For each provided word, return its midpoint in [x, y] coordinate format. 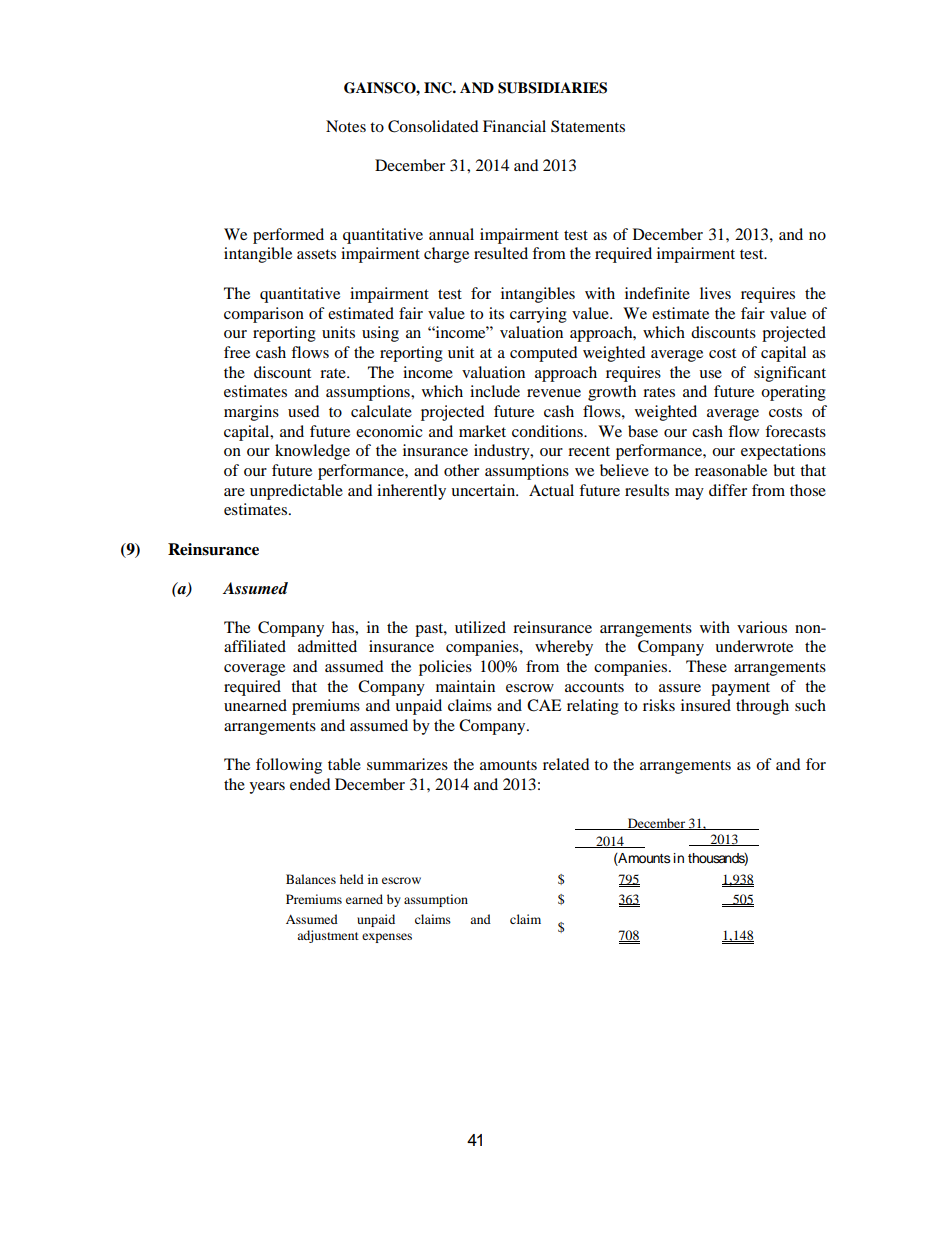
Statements [588, 126]
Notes [346, 126]
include [495, 391]
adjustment [328, 936]
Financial [514, 126]
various [762, 627]
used [304, 411]
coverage [254, 670]
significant [790, 374]
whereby [564, 648]
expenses [387, 938]
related [566, 764]
